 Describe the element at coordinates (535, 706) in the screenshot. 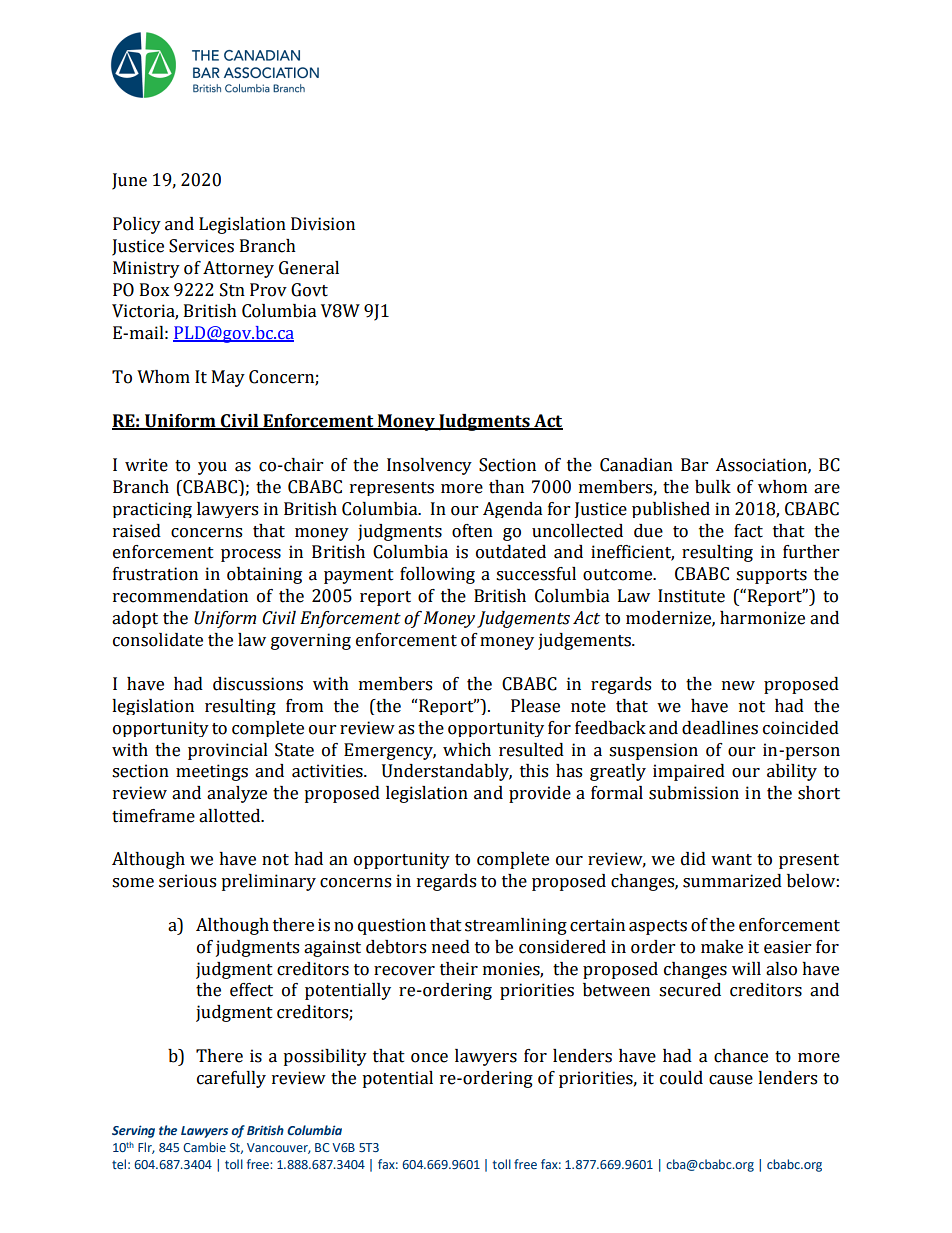

I see `Please` at that location.
